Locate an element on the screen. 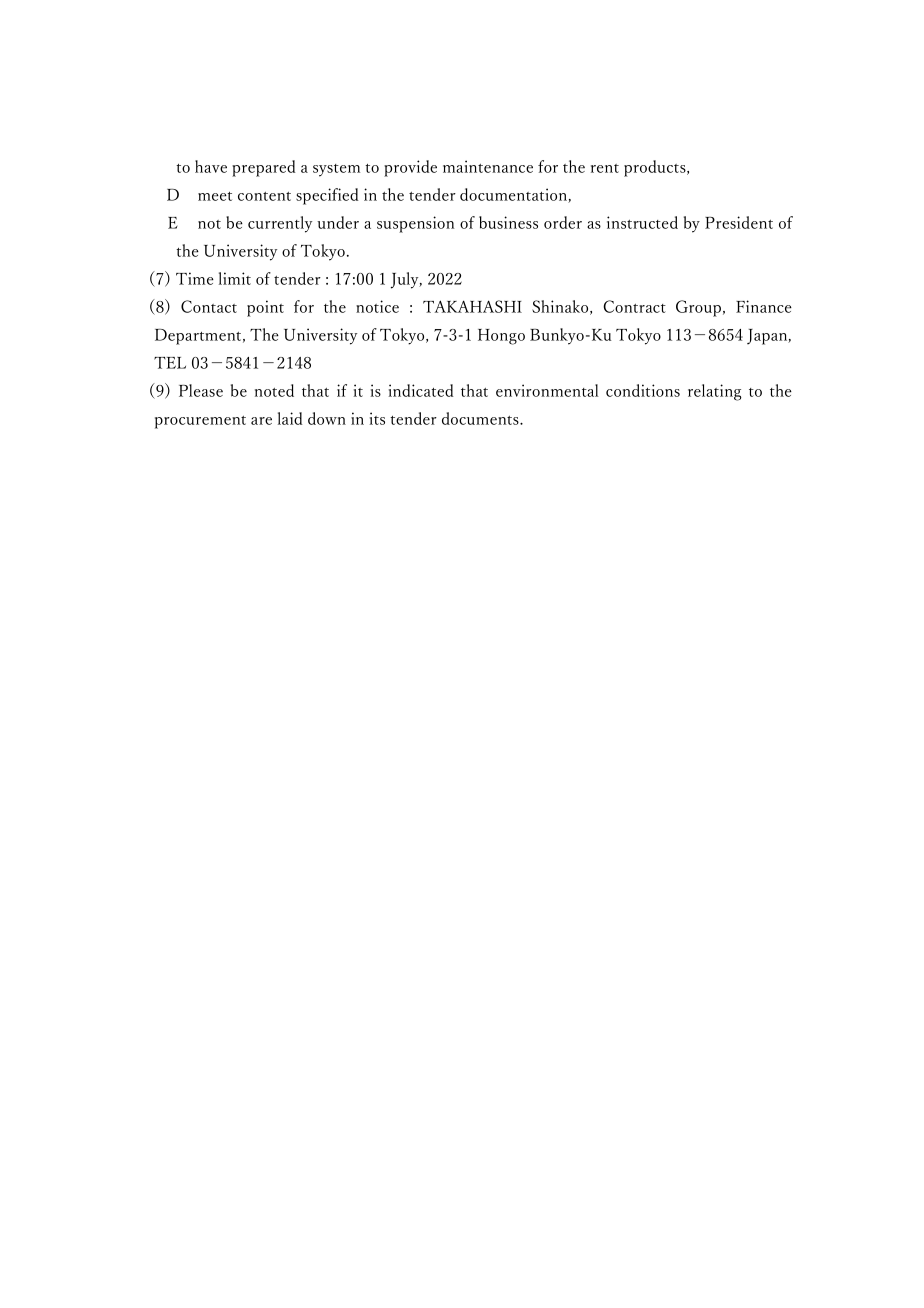 This screenshot has height=1308, width=924. Contract is located at coordinates (634, 306).
